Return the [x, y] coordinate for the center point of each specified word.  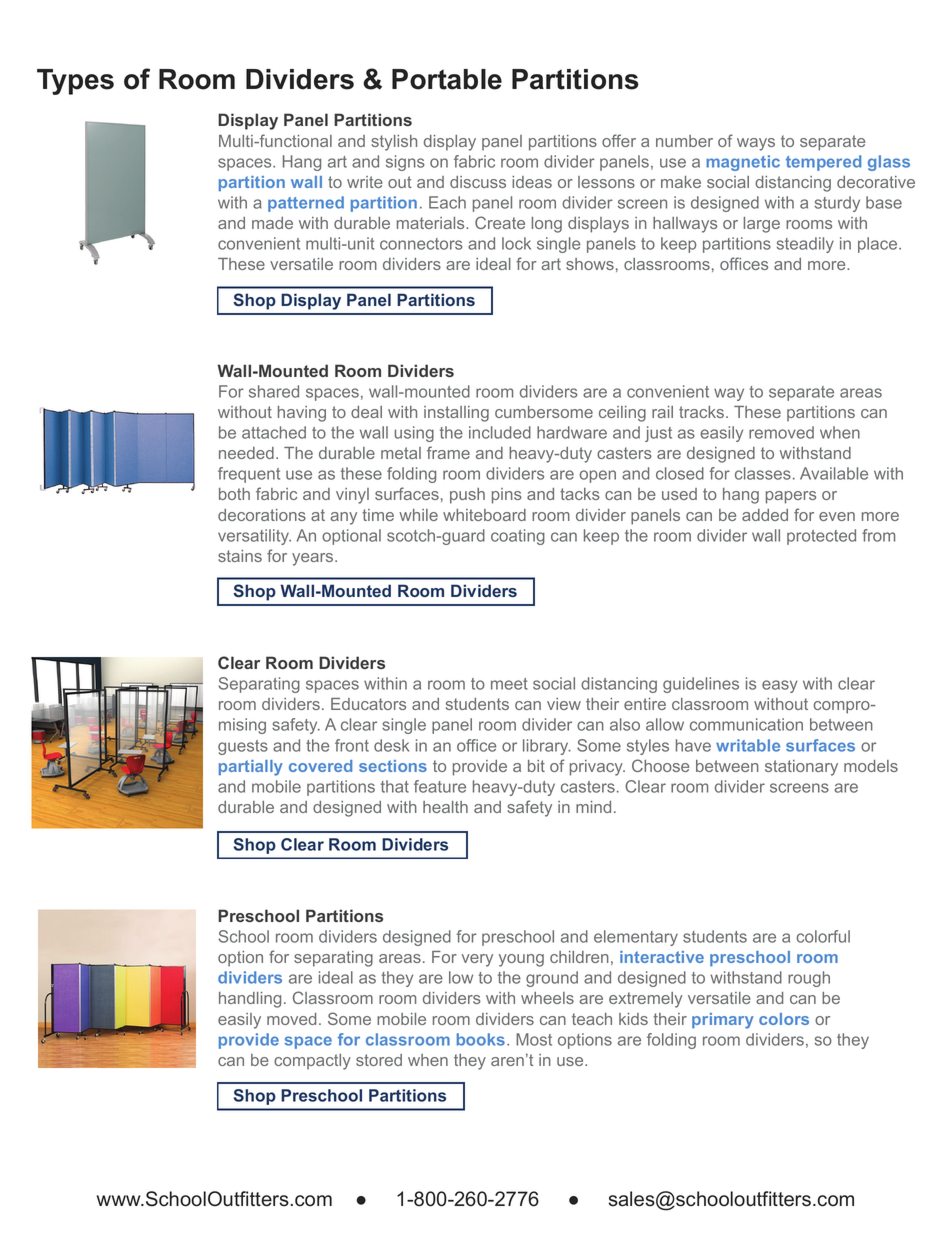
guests [243, 747]
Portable [447, 79]
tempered [823, 163]
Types [75, 82]
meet [509, 684]
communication [746, 724]
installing [456, 414]
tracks [701, 412]
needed [246, 453]
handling [250, 1000]
